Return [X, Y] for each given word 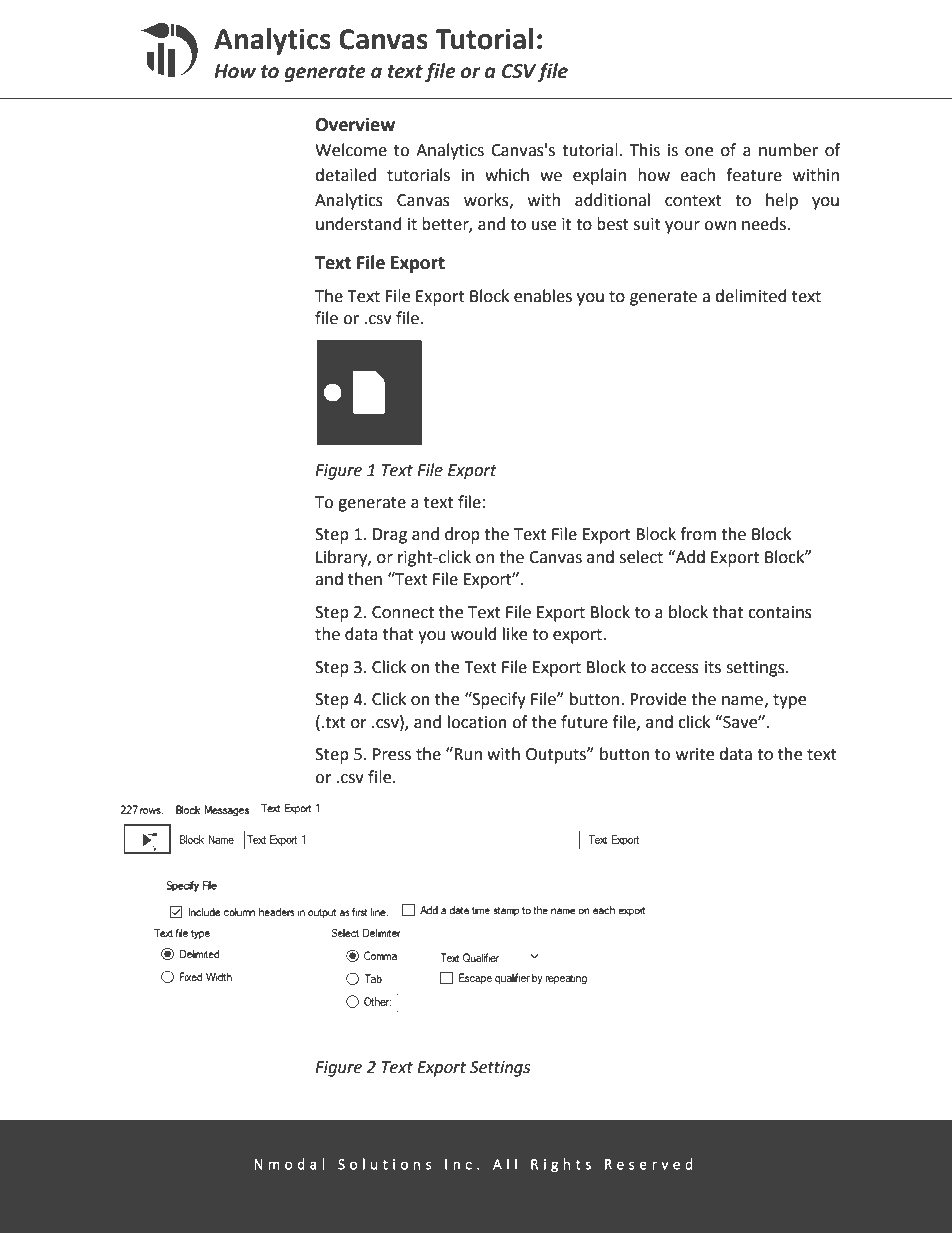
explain [599, 176]
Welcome [351, 150]
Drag [390, 536]
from [698, 534]
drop [462, 535]
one [699, 152]
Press [392, 754]
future [584, 722]
